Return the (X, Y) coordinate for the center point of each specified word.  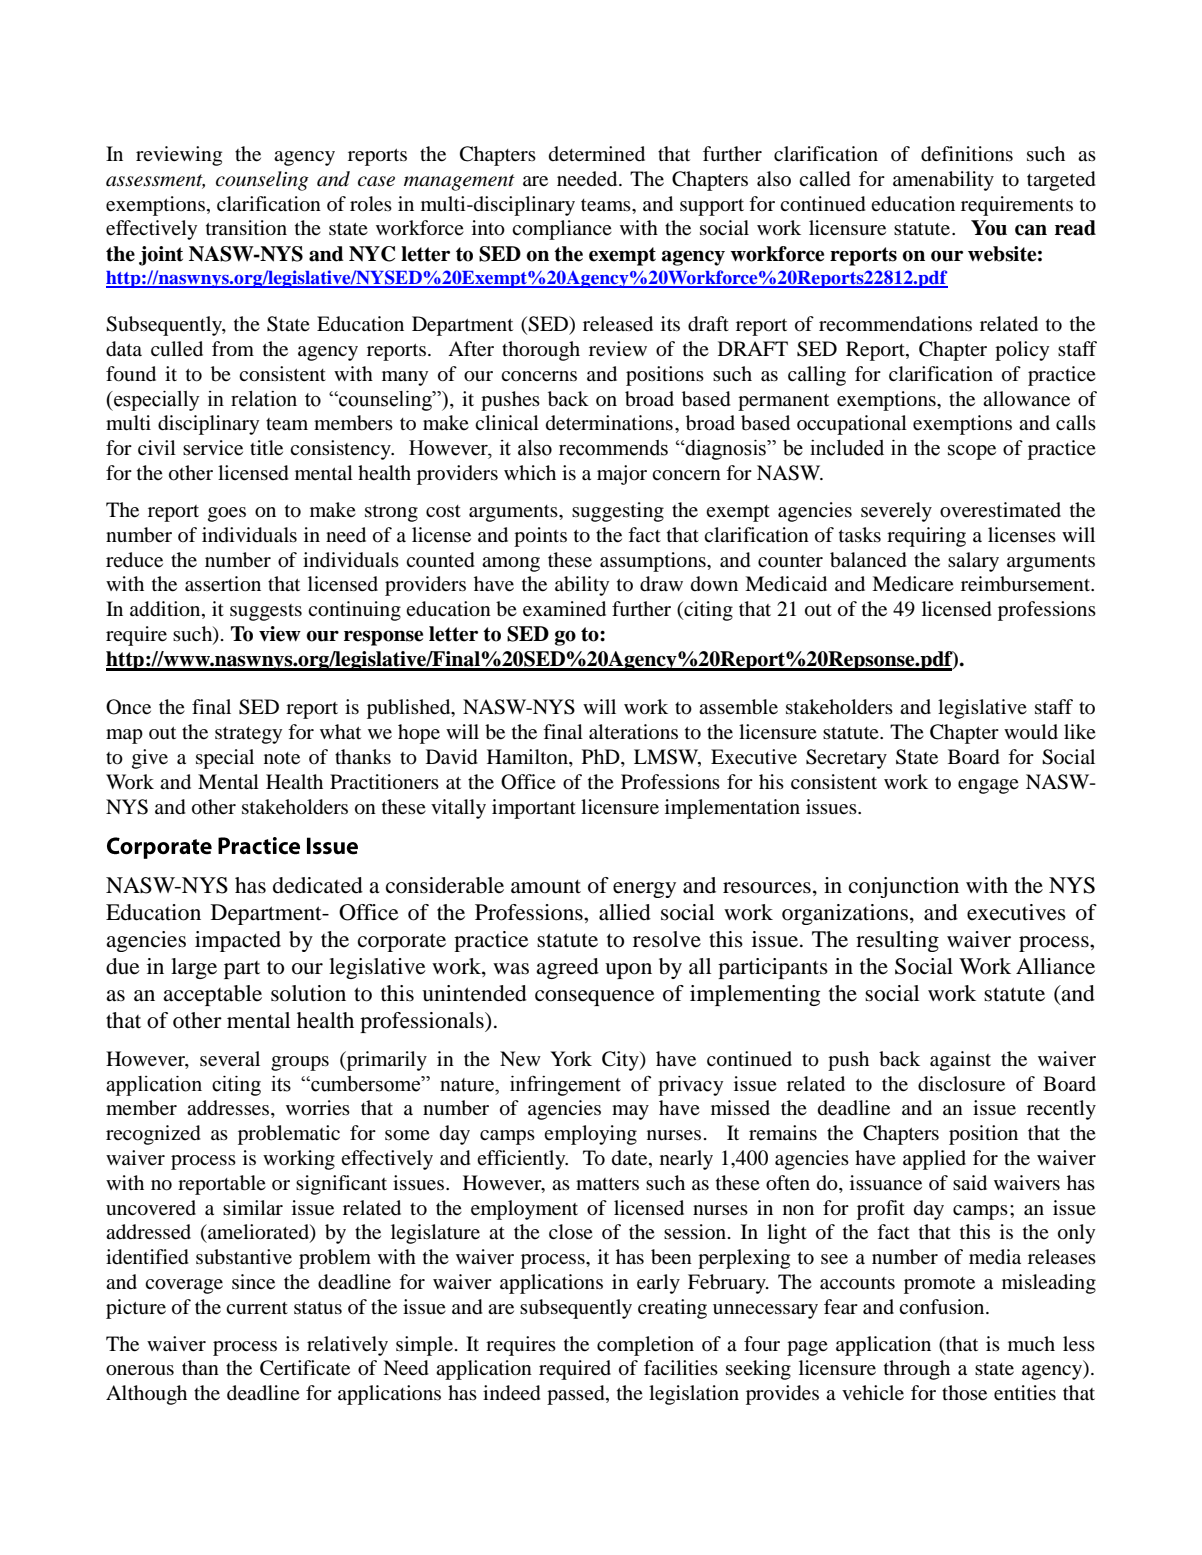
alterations (633, 731)
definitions (967, 154)
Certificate (305, 1368)
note (282, 758)
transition (246, 228)
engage (988, 786)
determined (597, 154)
